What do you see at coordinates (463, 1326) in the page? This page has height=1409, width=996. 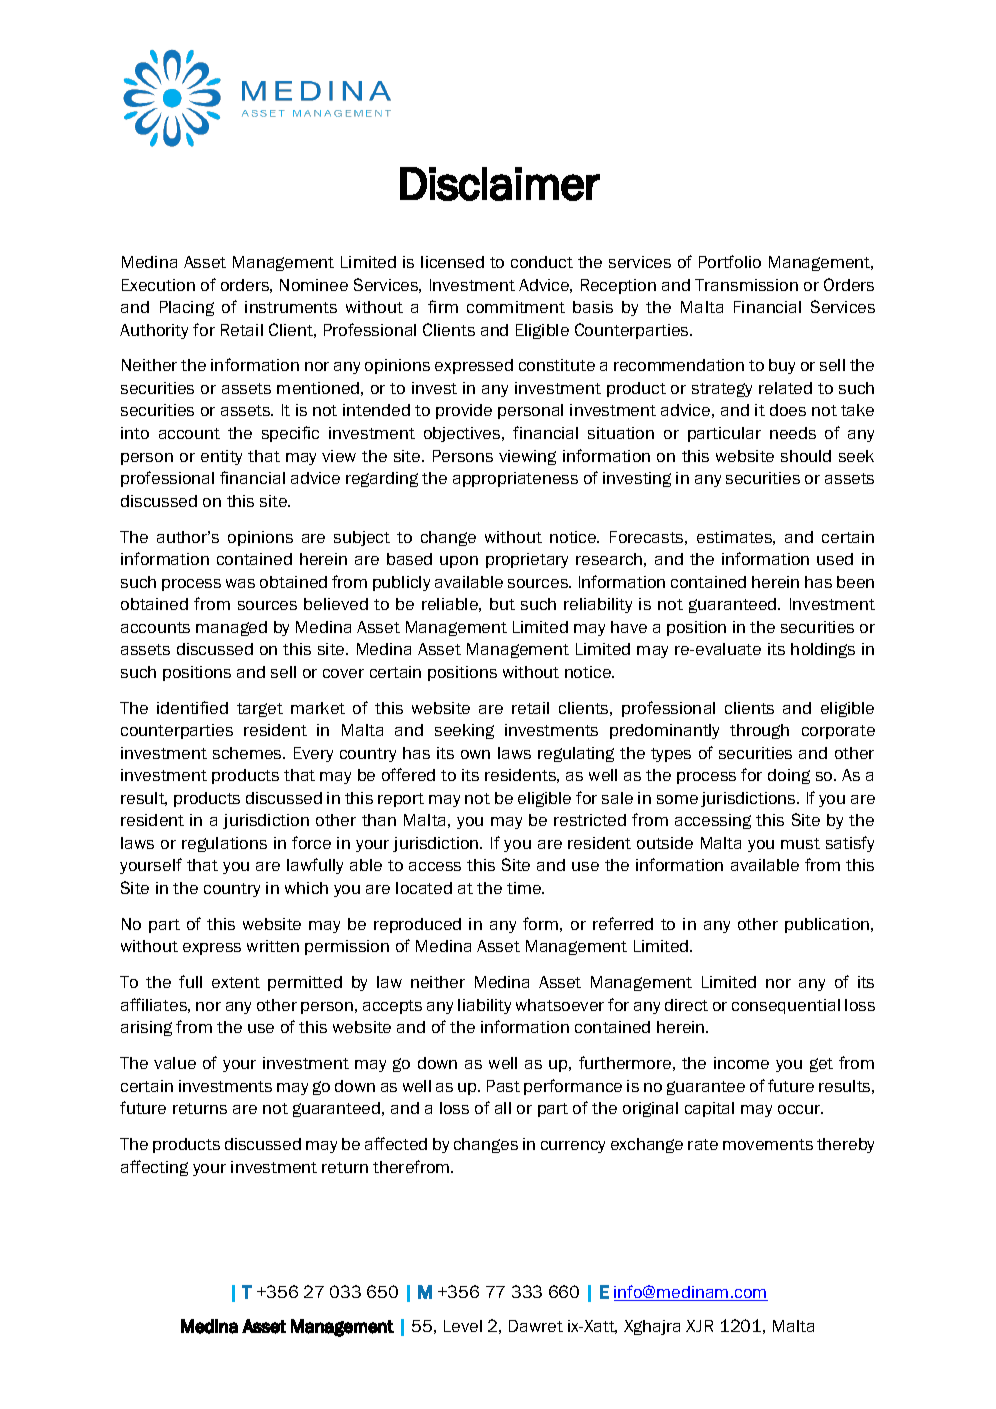 I see `Level` at bounding box center [463, 1326].
